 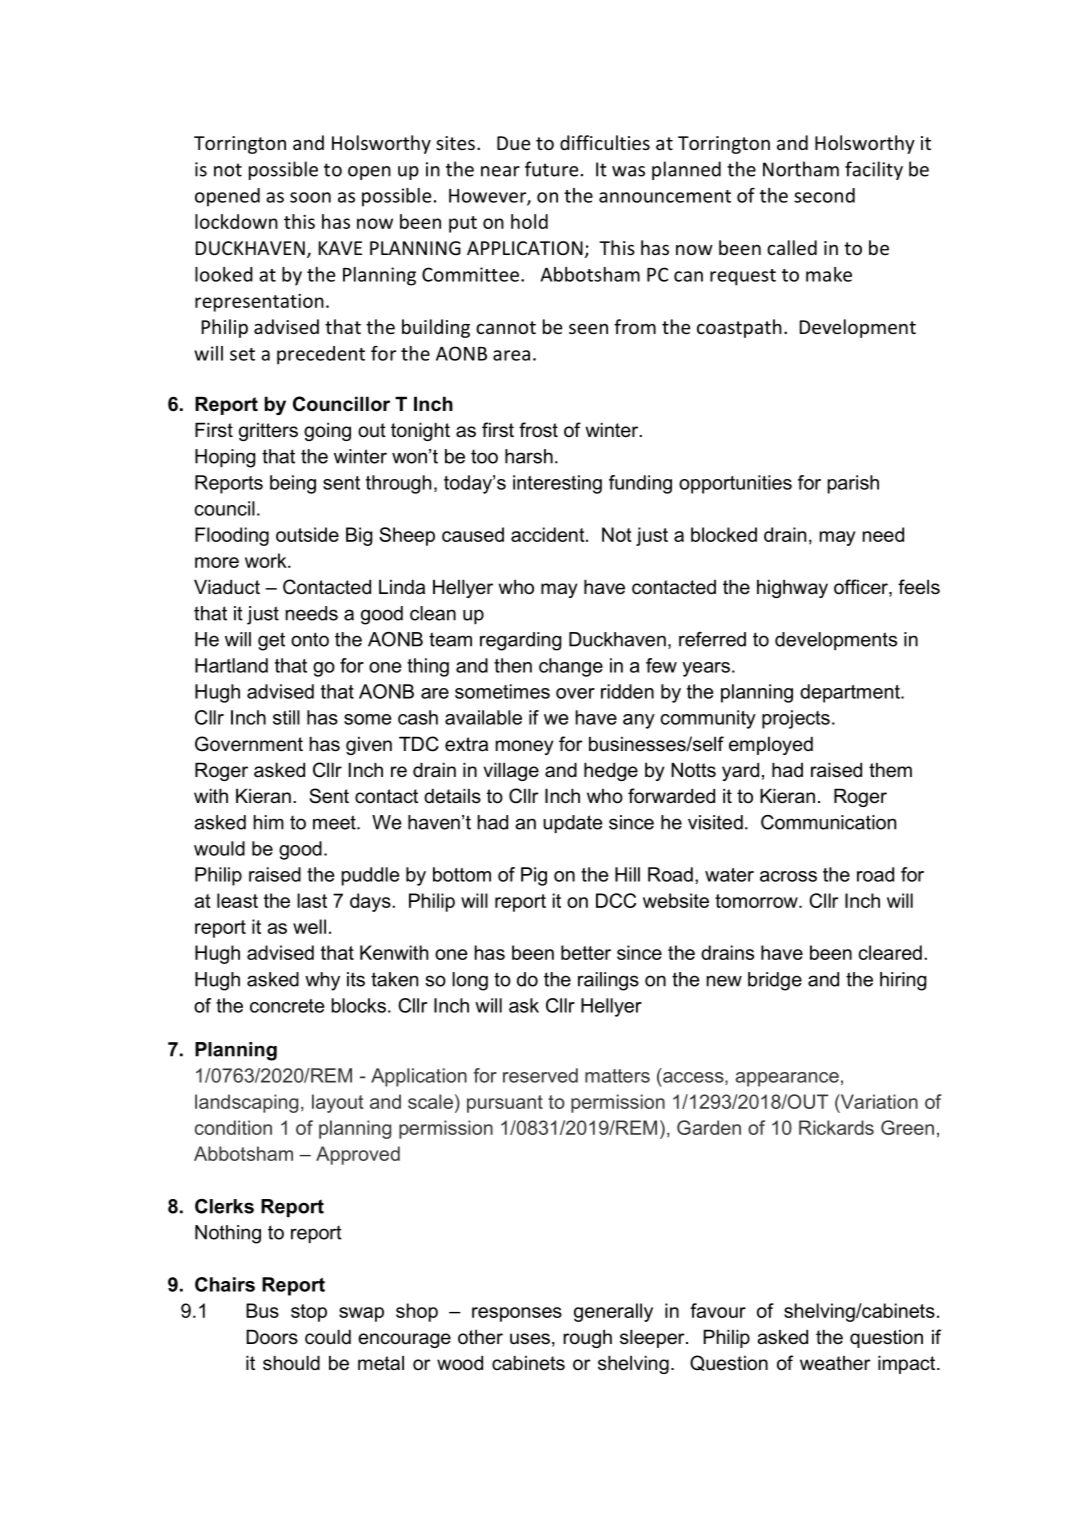 What do you see at coordinates (310, 197) in the image?
I see `soon` at bounding box center [310, 197].
